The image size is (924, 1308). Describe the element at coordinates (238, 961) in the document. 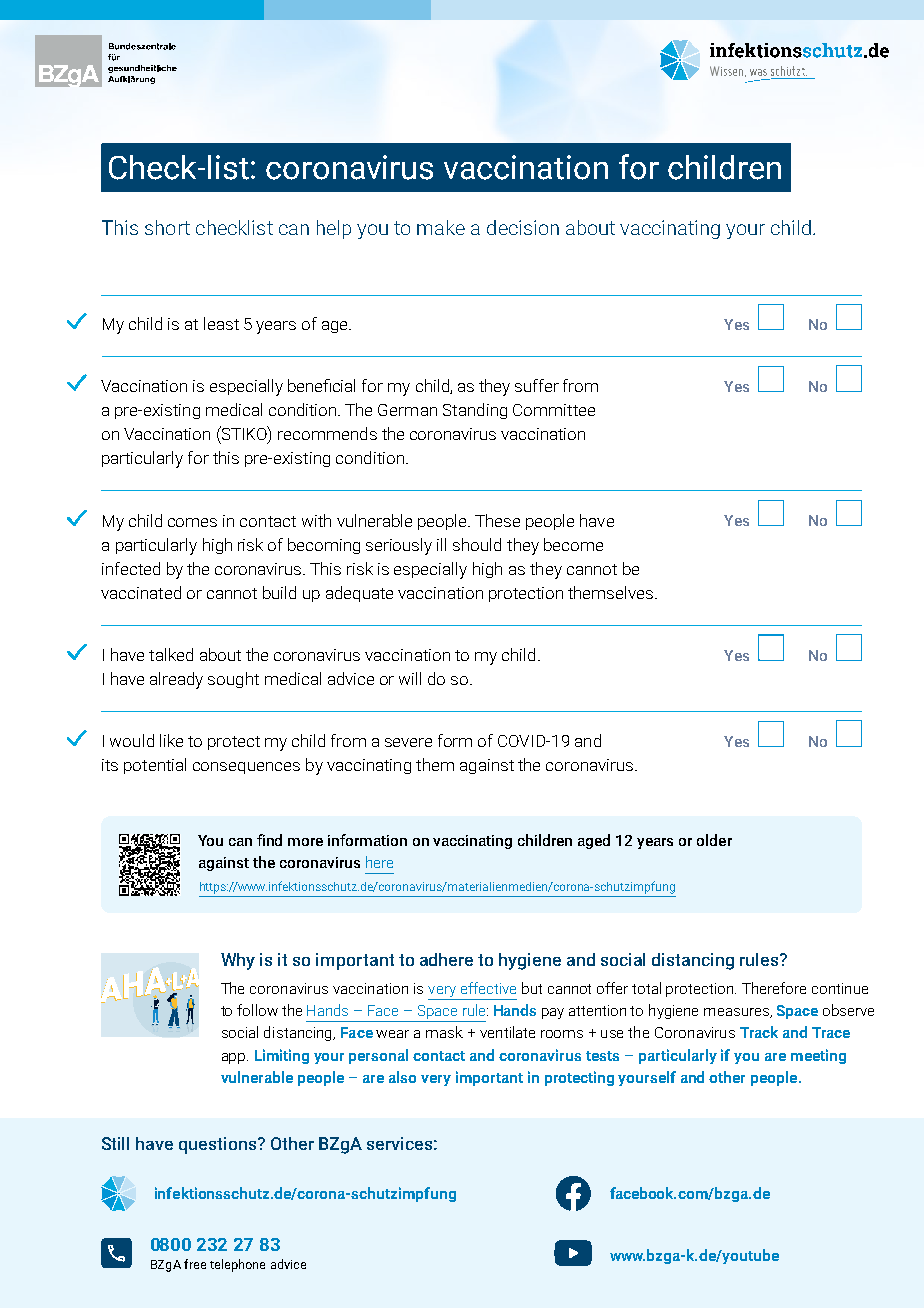

I see `Why` at that location.
